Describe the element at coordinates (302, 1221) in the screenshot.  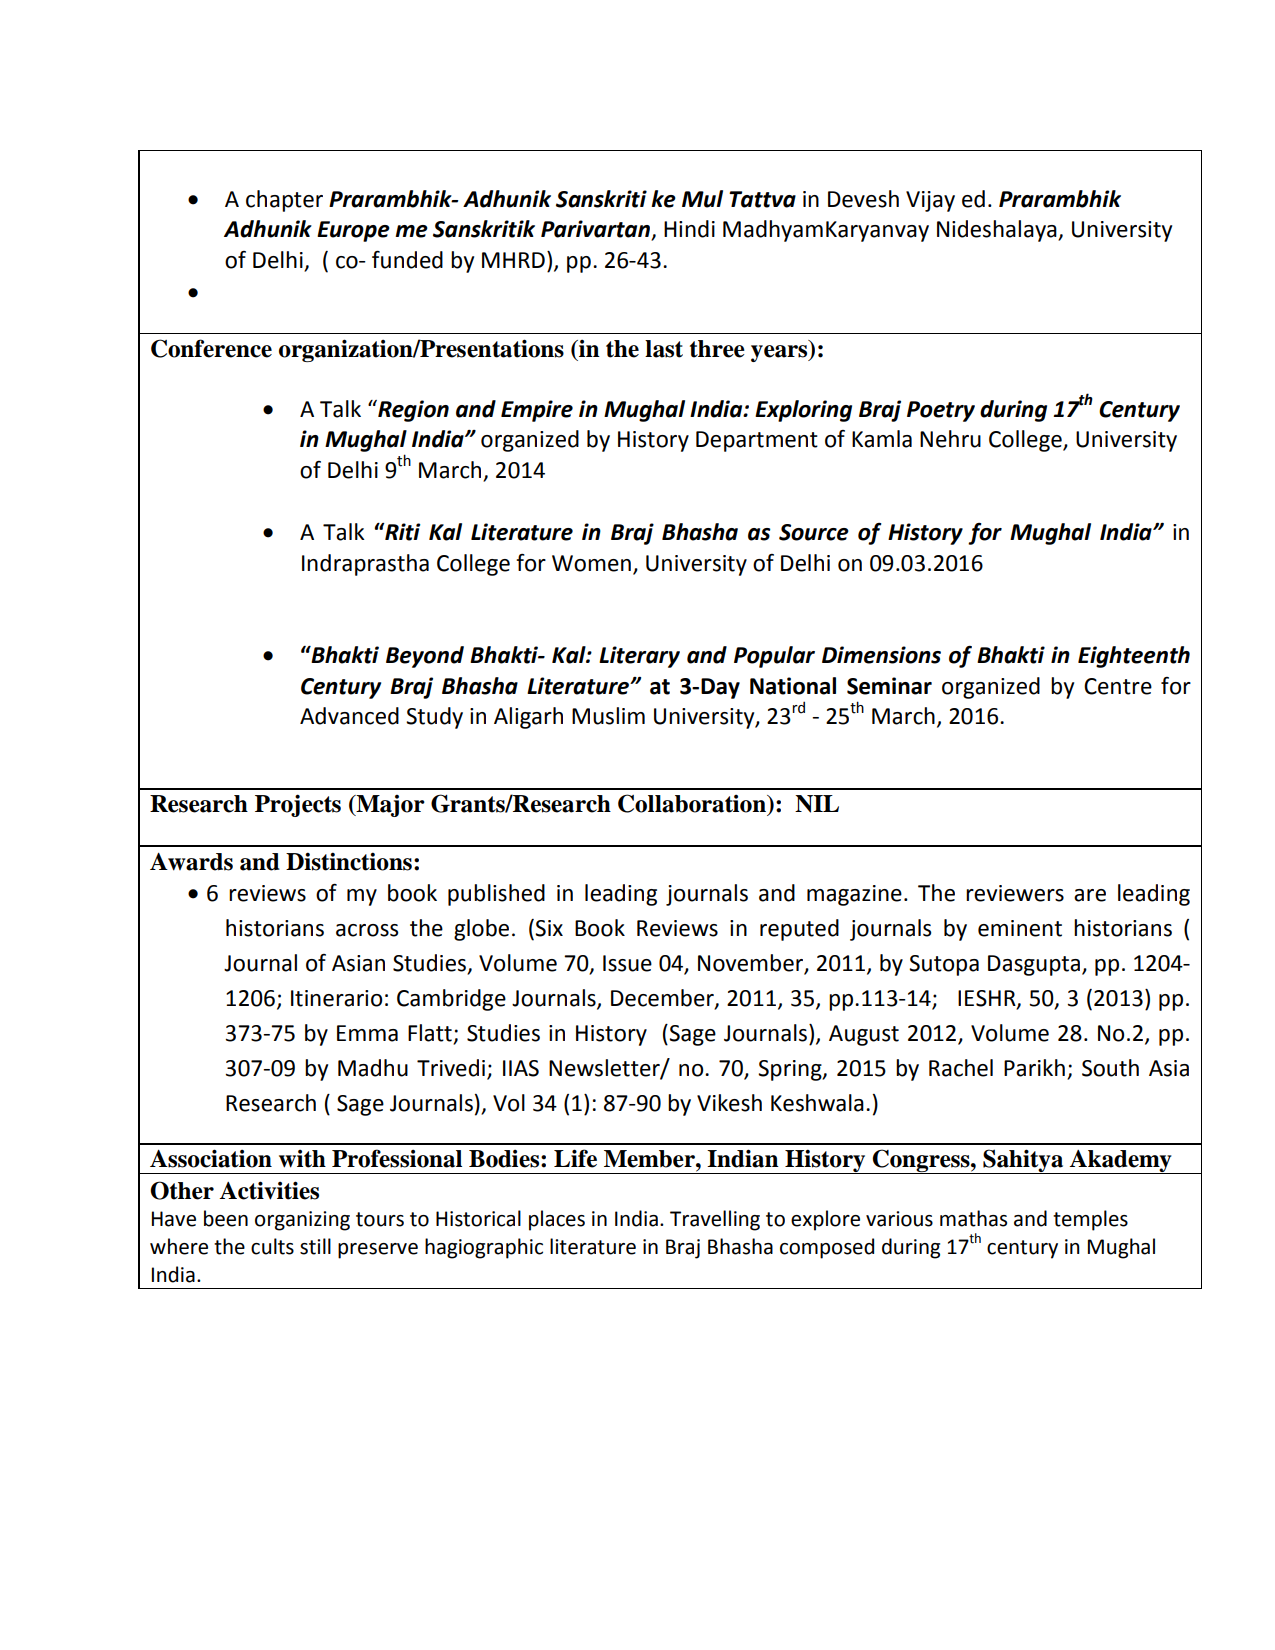
I see `organizing` at that location.
